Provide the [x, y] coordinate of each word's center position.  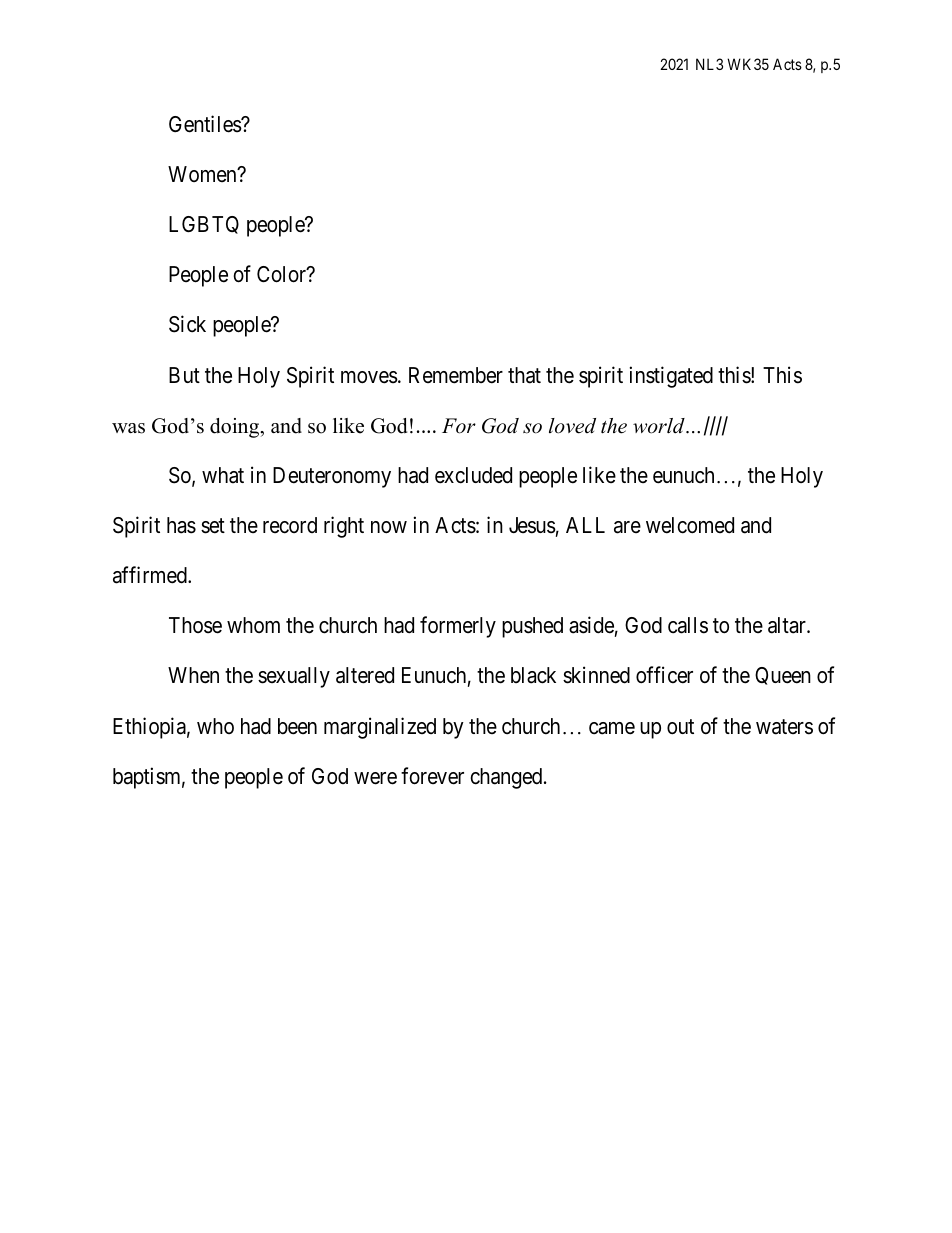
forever [432, 776]
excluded [473, 475]
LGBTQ [204, 225]
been [297, 726]
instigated [671, 377]
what [223, 475]
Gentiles [205, 124]
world [660, 426]
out [680, 727]
